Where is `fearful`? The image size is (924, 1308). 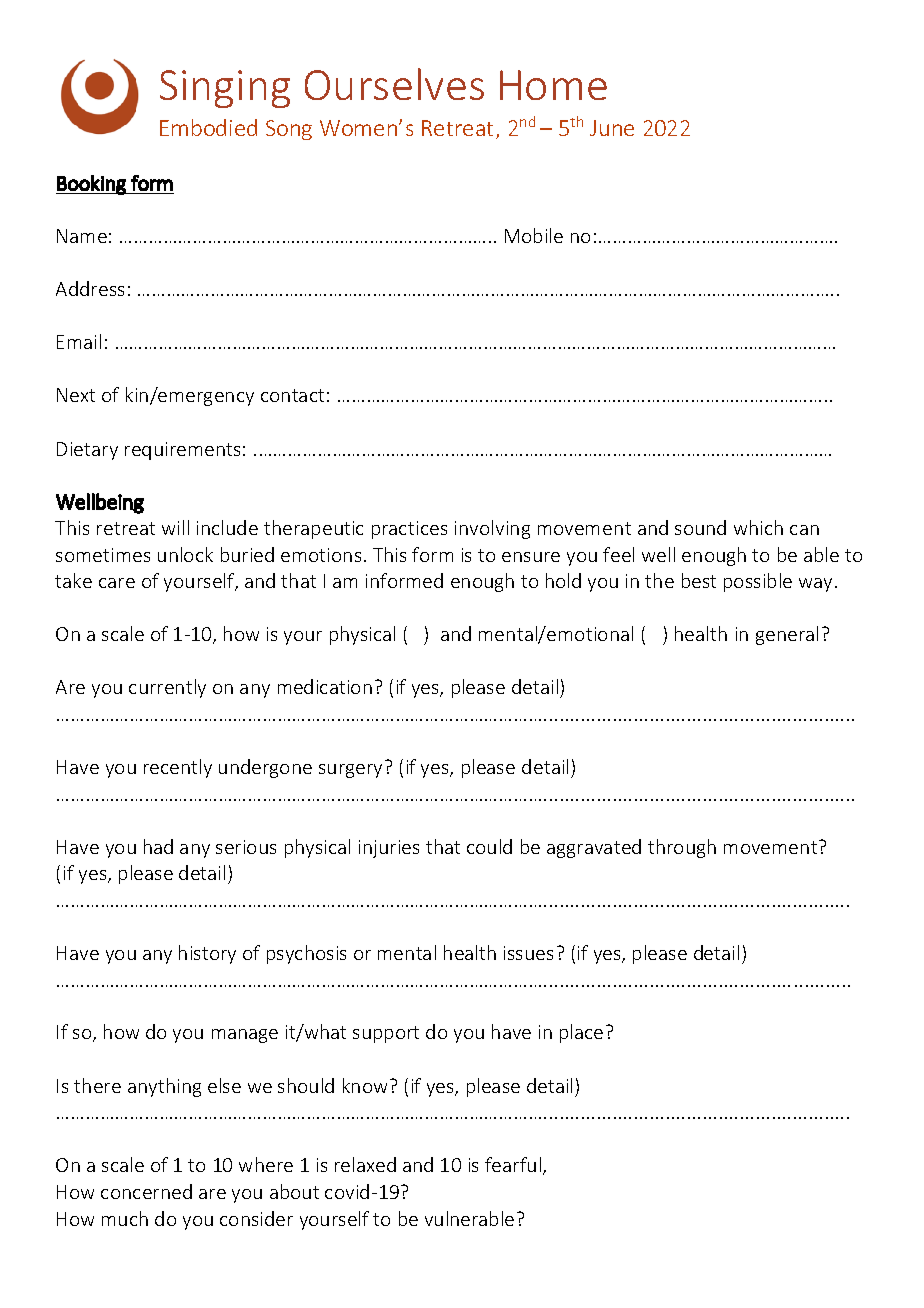 fearful is located at coordinates (514, 1166).
